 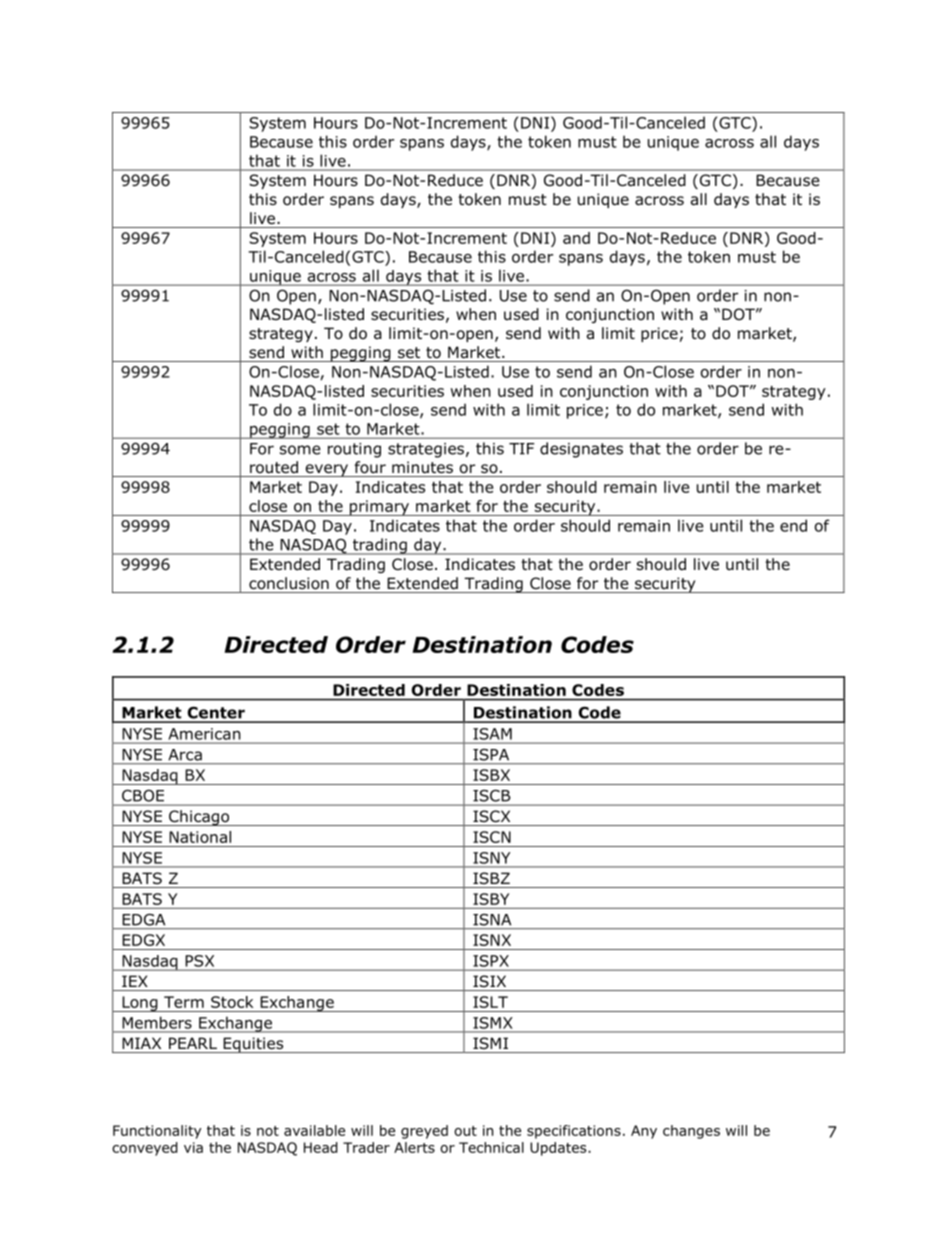 I want to click on some, so click(x=300, y=450).
